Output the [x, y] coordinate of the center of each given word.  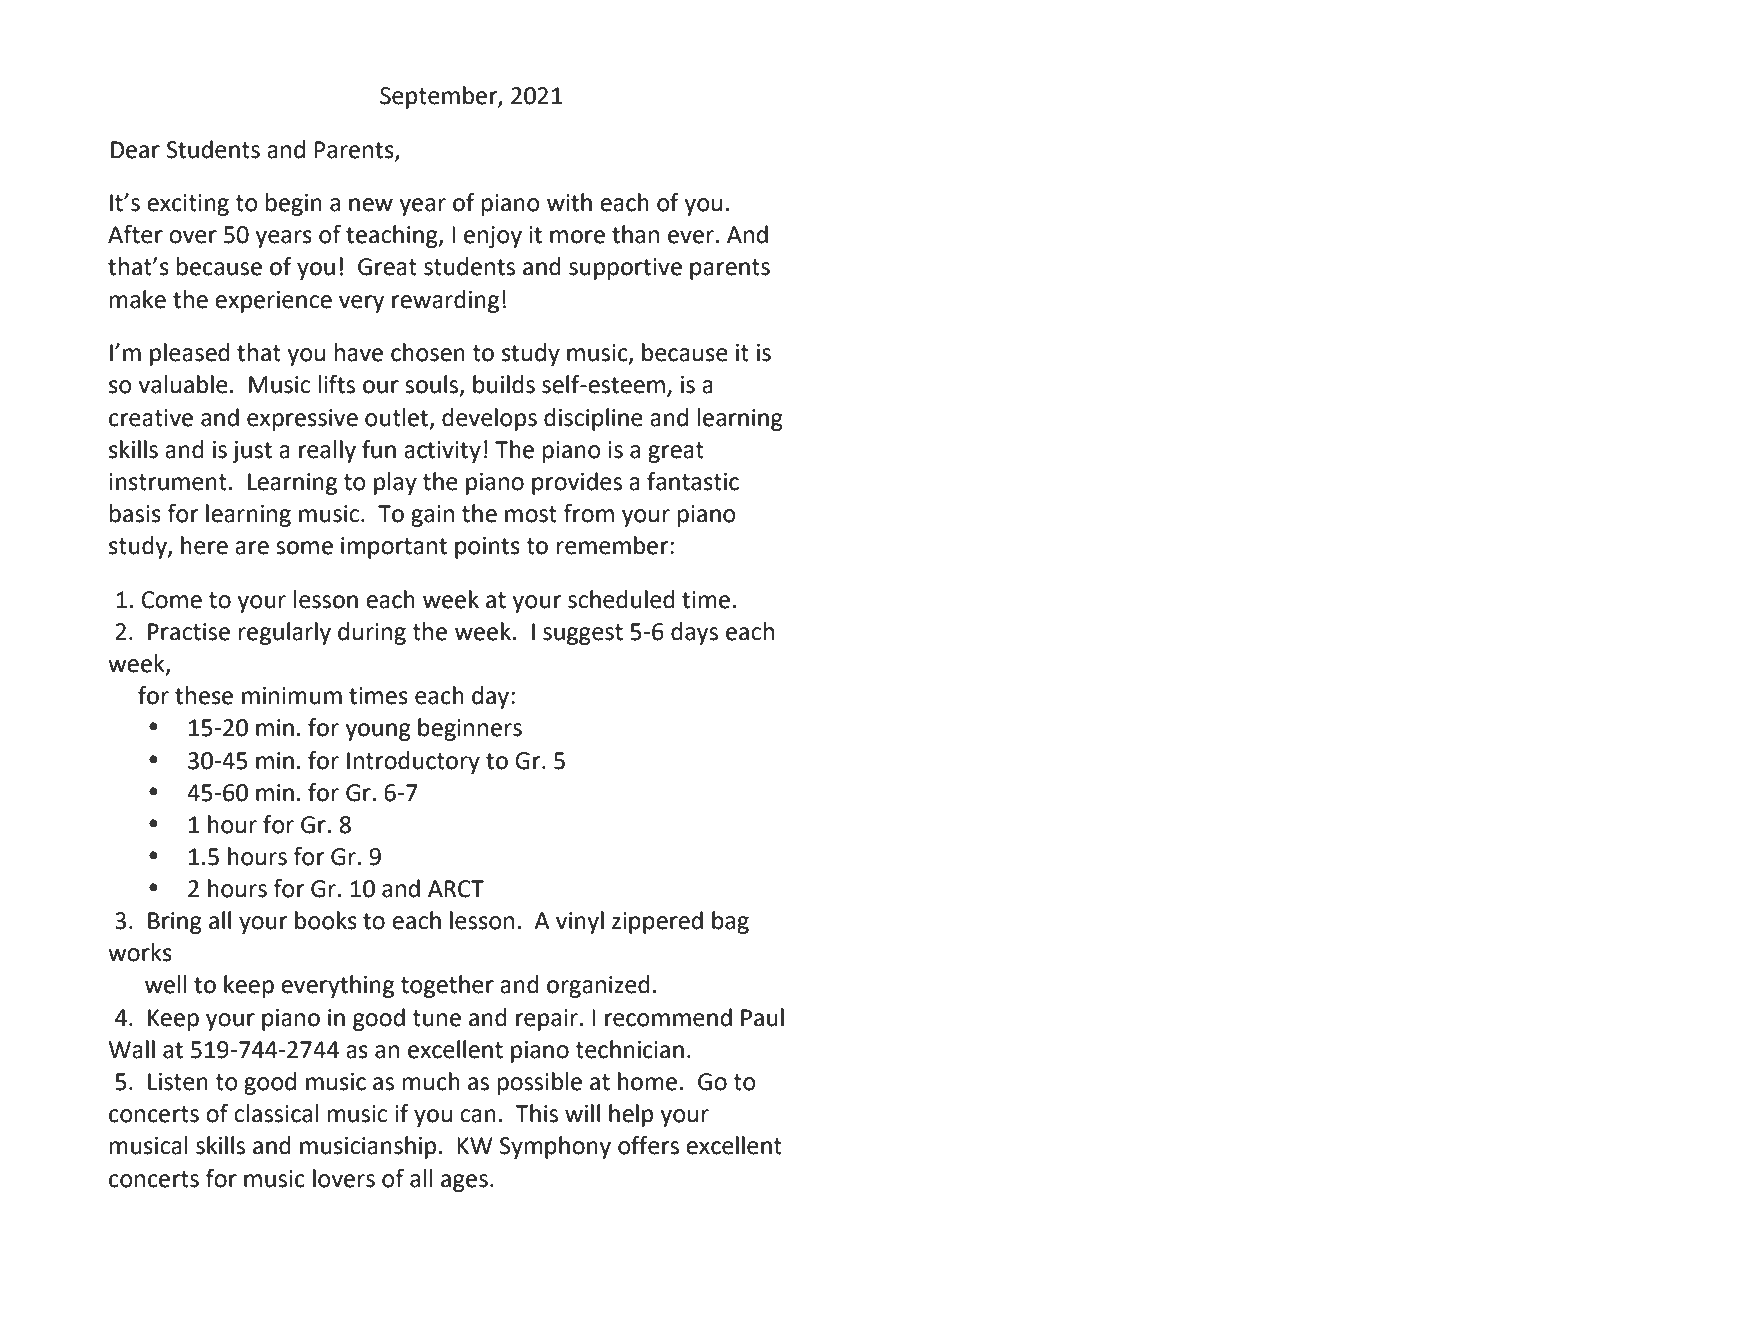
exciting [188, 205]
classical [276, 1113]
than [635, 234]
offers [648, 1145]
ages [464, 1183]
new [371, 205]
